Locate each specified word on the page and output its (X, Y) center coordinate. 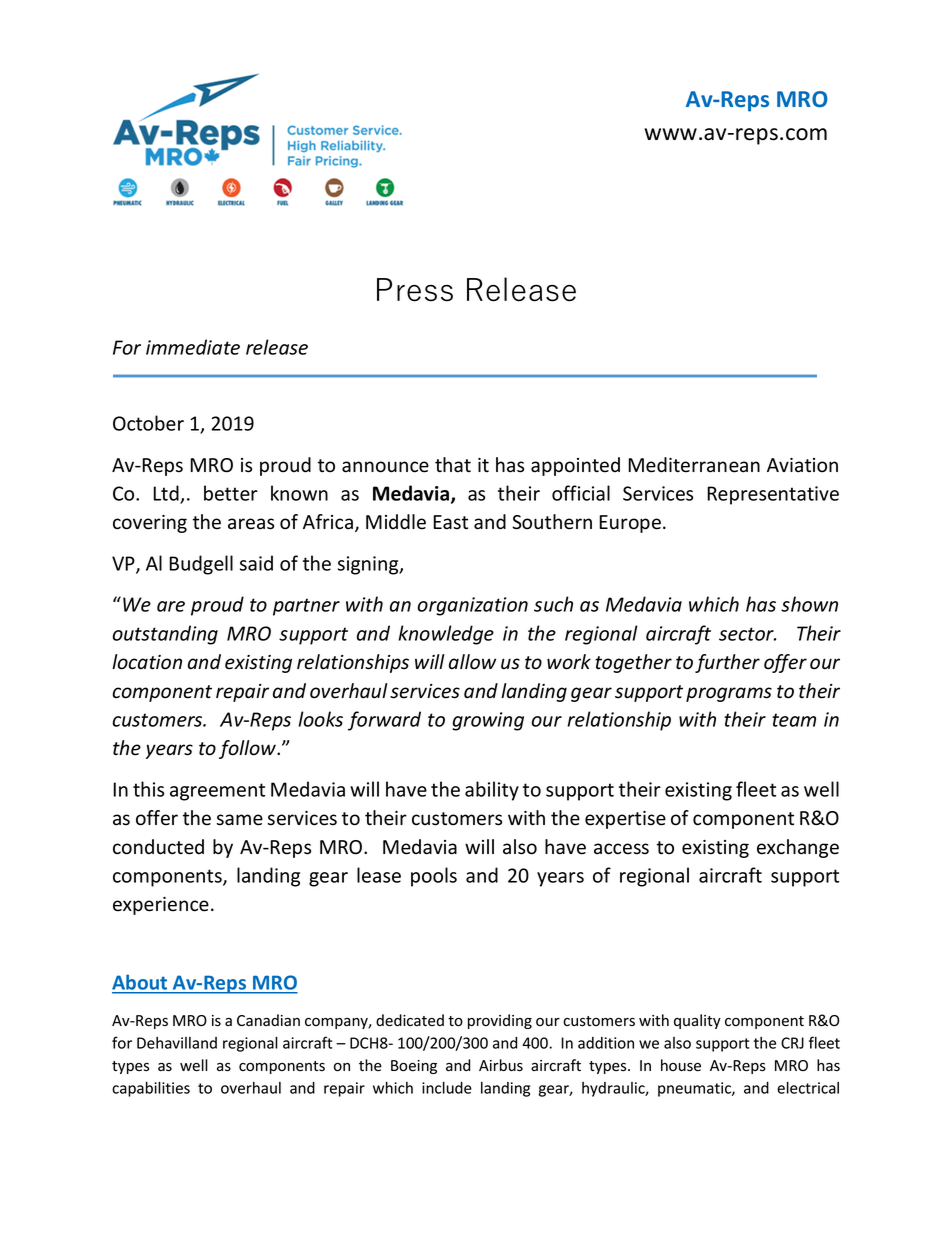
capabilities (151, 1089)
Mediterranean (694, 465)
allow (472, 662)
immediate (193, 347)
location (147, 662)
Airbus (501, 1065)
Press (415, 290)
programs (729, 694)
